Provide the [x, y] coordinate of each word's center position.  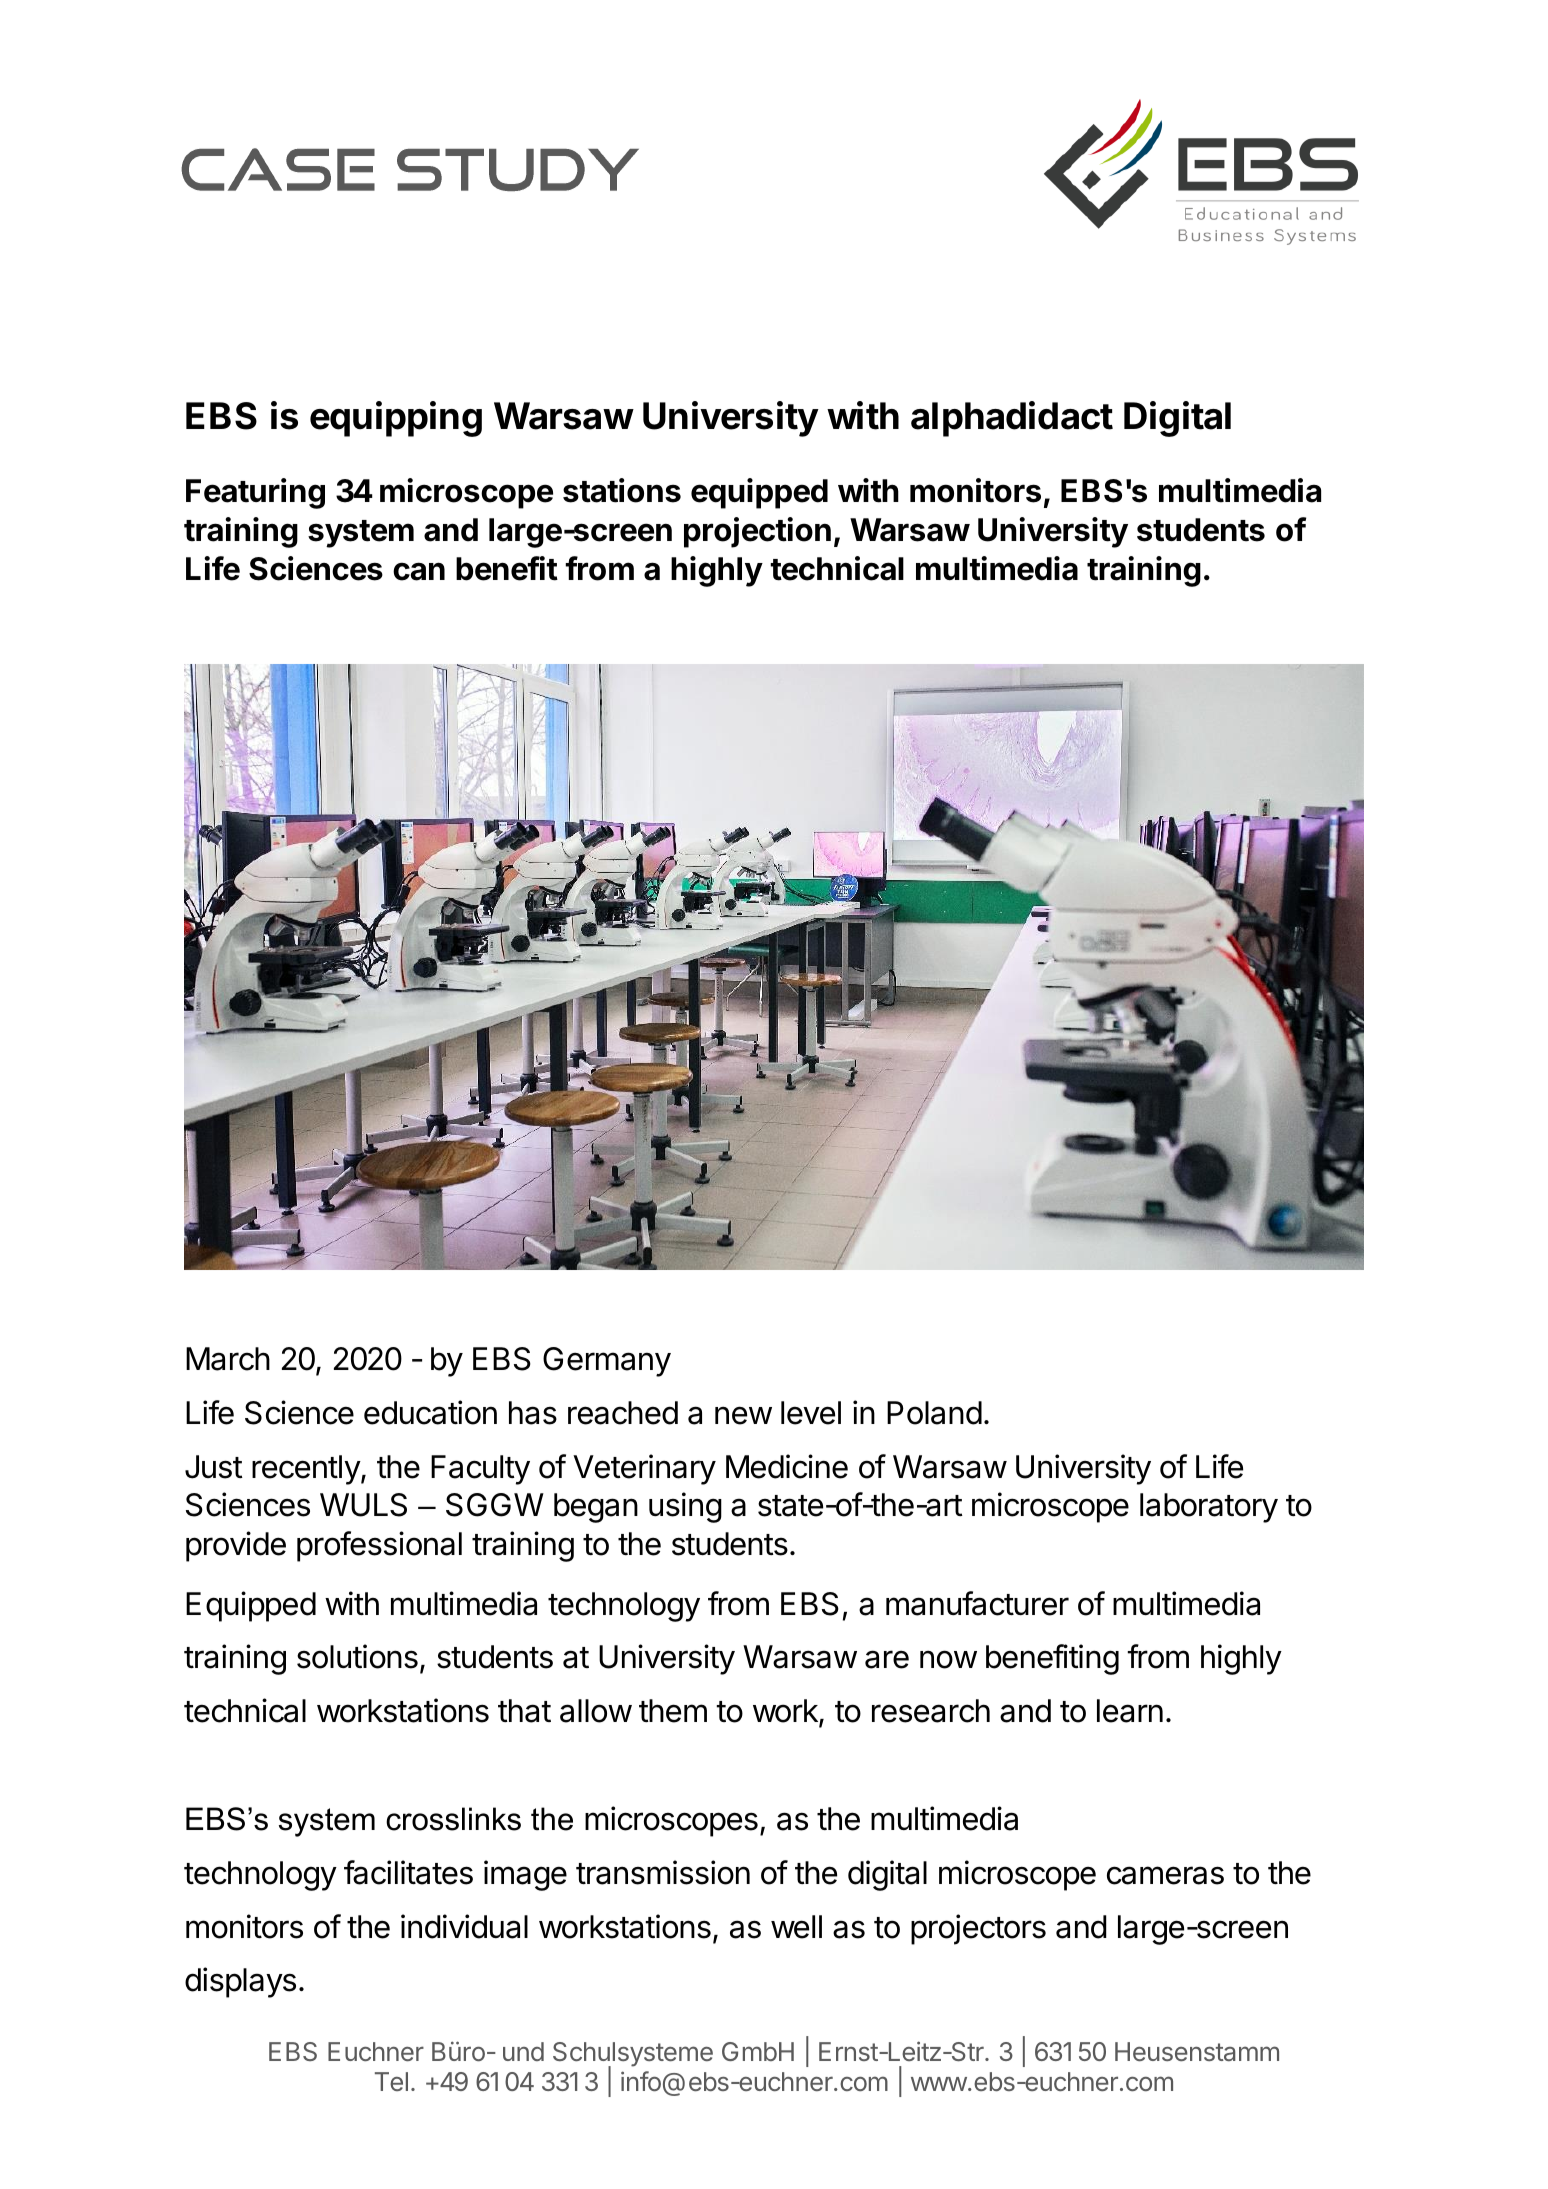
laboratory [1209, 1508]
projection [757, 532]
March [228, 1359]
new [743, 1415]
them [673, 1711]
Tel [391, 2081]
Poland [934, 1413]
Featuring [255, 493]
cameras [1165, 1875]
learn [1130, 1711]
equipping [396, 419]
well [796, 1927]
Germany [607, 1362]
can [419, 571]
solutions [357, 1656]
